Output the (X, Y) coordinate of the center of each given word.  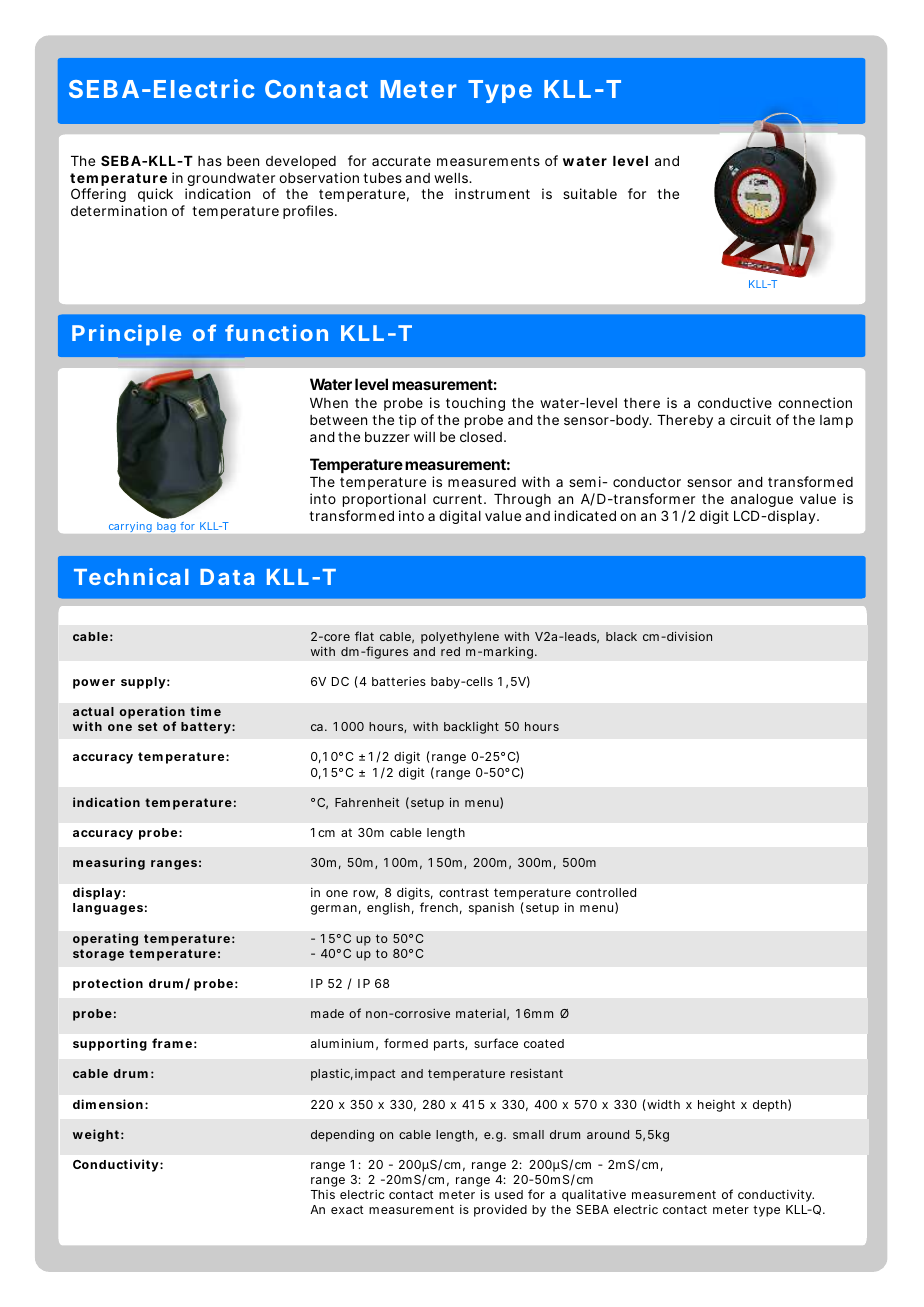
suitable (590, 193)
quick (155, 197)
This (323, 1194)
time (205, 711)
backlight (471, 728)
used (509, 1194)
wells (453, 178)
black (621, 636)
